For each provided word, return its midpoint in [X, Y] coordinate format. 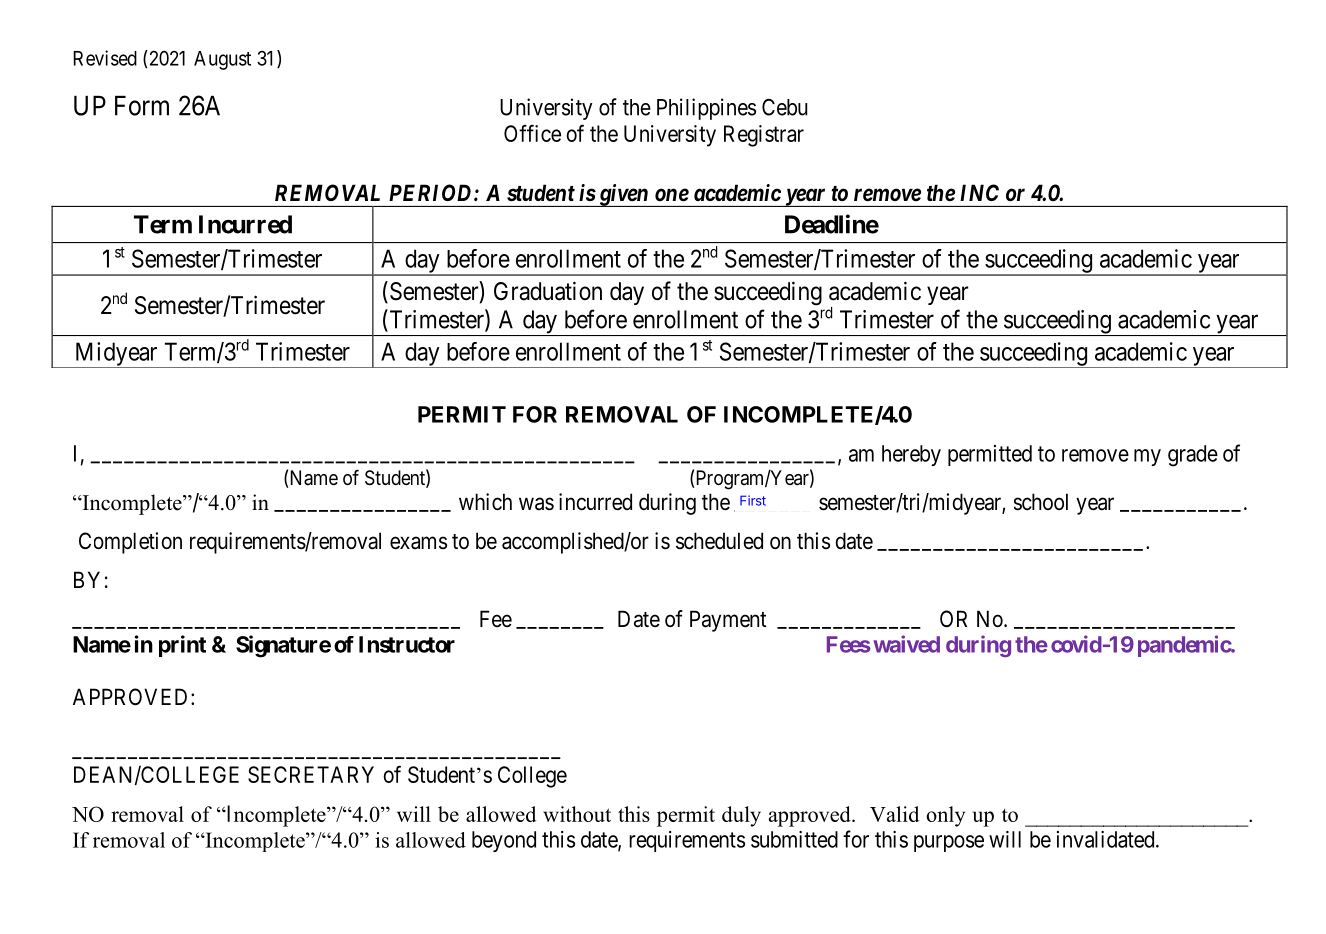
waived [906, 644]
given [623, 195]
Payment [728, 621]
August [222, 60]
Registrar [764, 136]
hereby [911, 455]
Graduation [548, 291]
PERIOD [432, 192]
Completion [130, 543]
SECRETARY [311, 774]
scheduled [719, 541]
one [672, 195]
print [182, 646]
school [1041, 502]
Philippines [706, 109]
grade [1193, 456]
